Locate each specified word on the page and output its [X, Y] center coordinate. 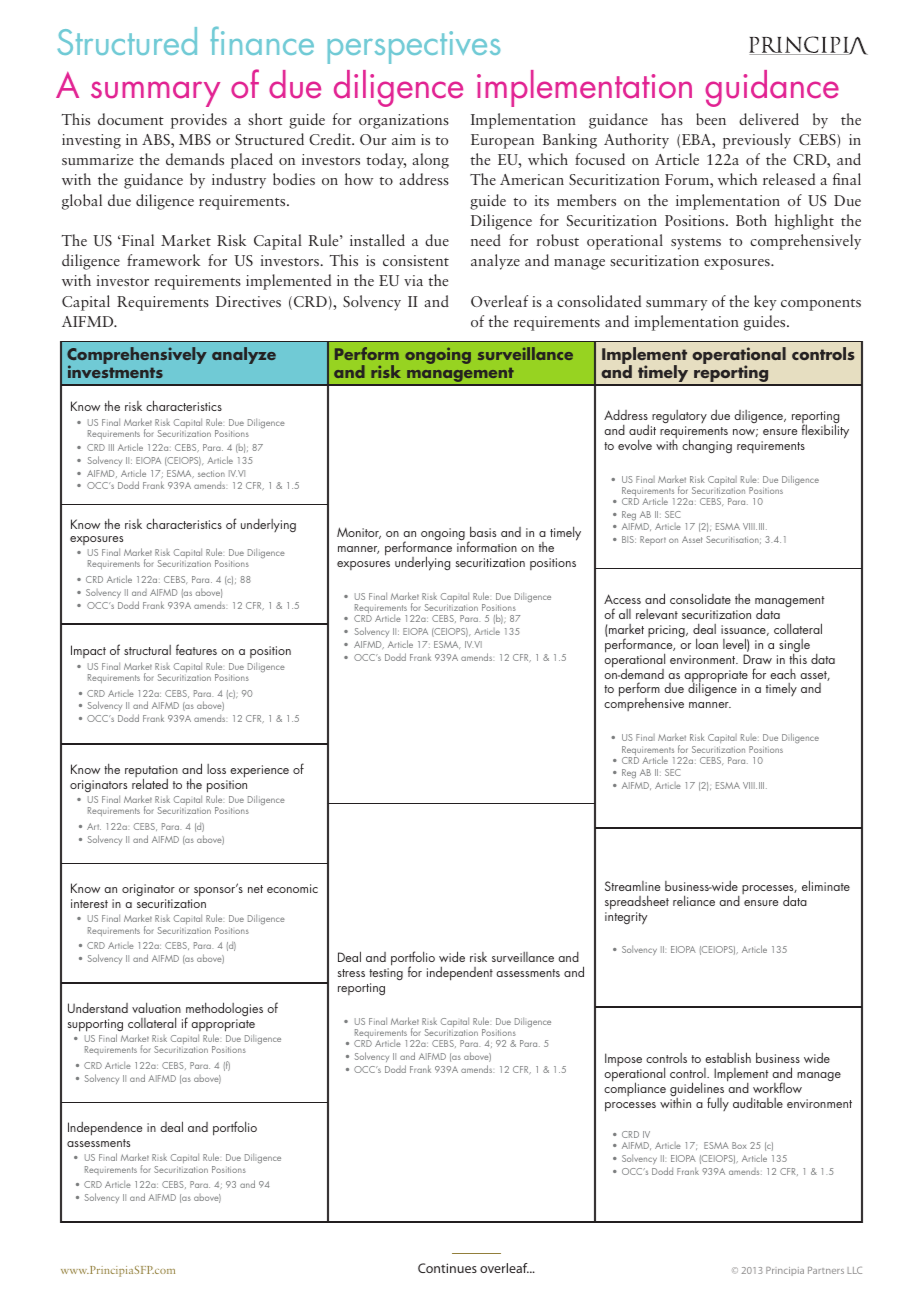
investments [115, 371]
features [196, 649]
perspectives [414, 47]
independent [460, 974]
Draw [757, 659]
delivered [769, 119]
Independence [105, 1129]
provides [199, 121]
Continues [447, 1268]
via [413, 280]
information [487, 546]
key [765, 303]
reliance [694, 900]
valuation [156, 1007]
